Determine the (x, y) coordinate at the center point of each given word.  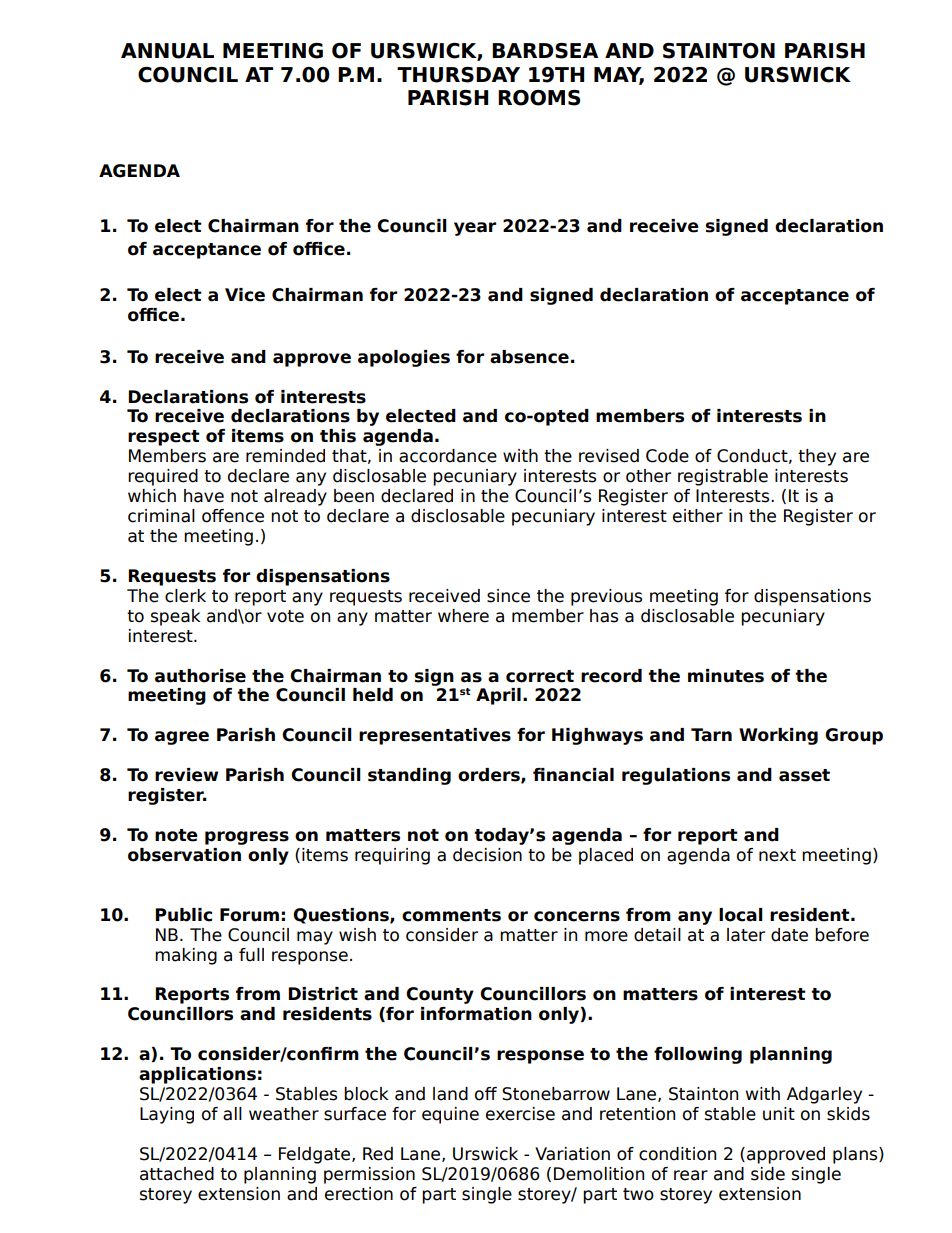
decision (487, 855)
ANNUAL (167, 51)
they (817, 457)
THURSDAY (458, 75)
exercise (520, 1114)
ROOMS (539, 98)
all (232, 1114)
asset (804, 775)
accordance (448, 456)
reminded (285, 456)
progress (247, 838)
